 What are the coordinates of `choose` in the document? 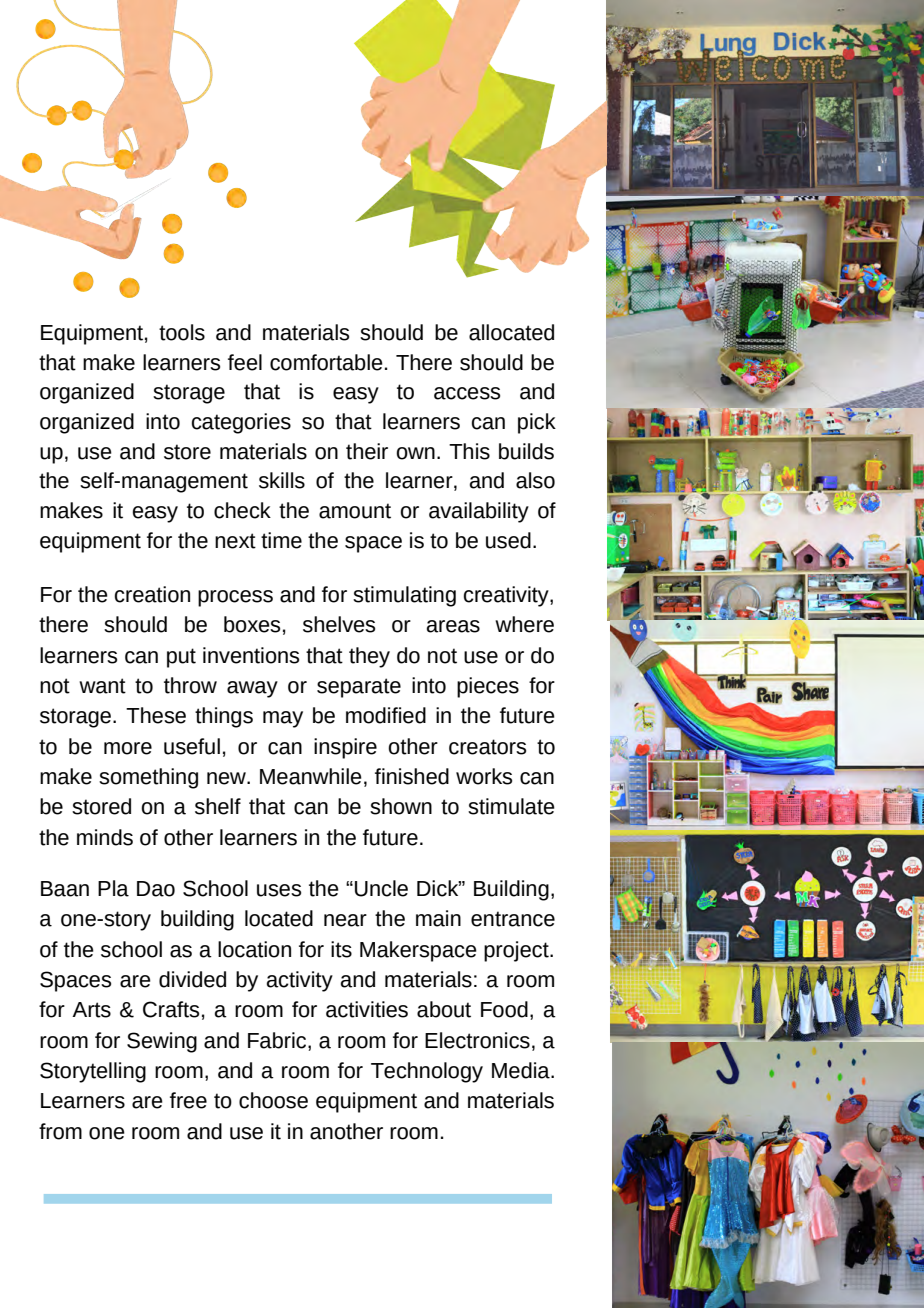 It's located at (273, 1100).
